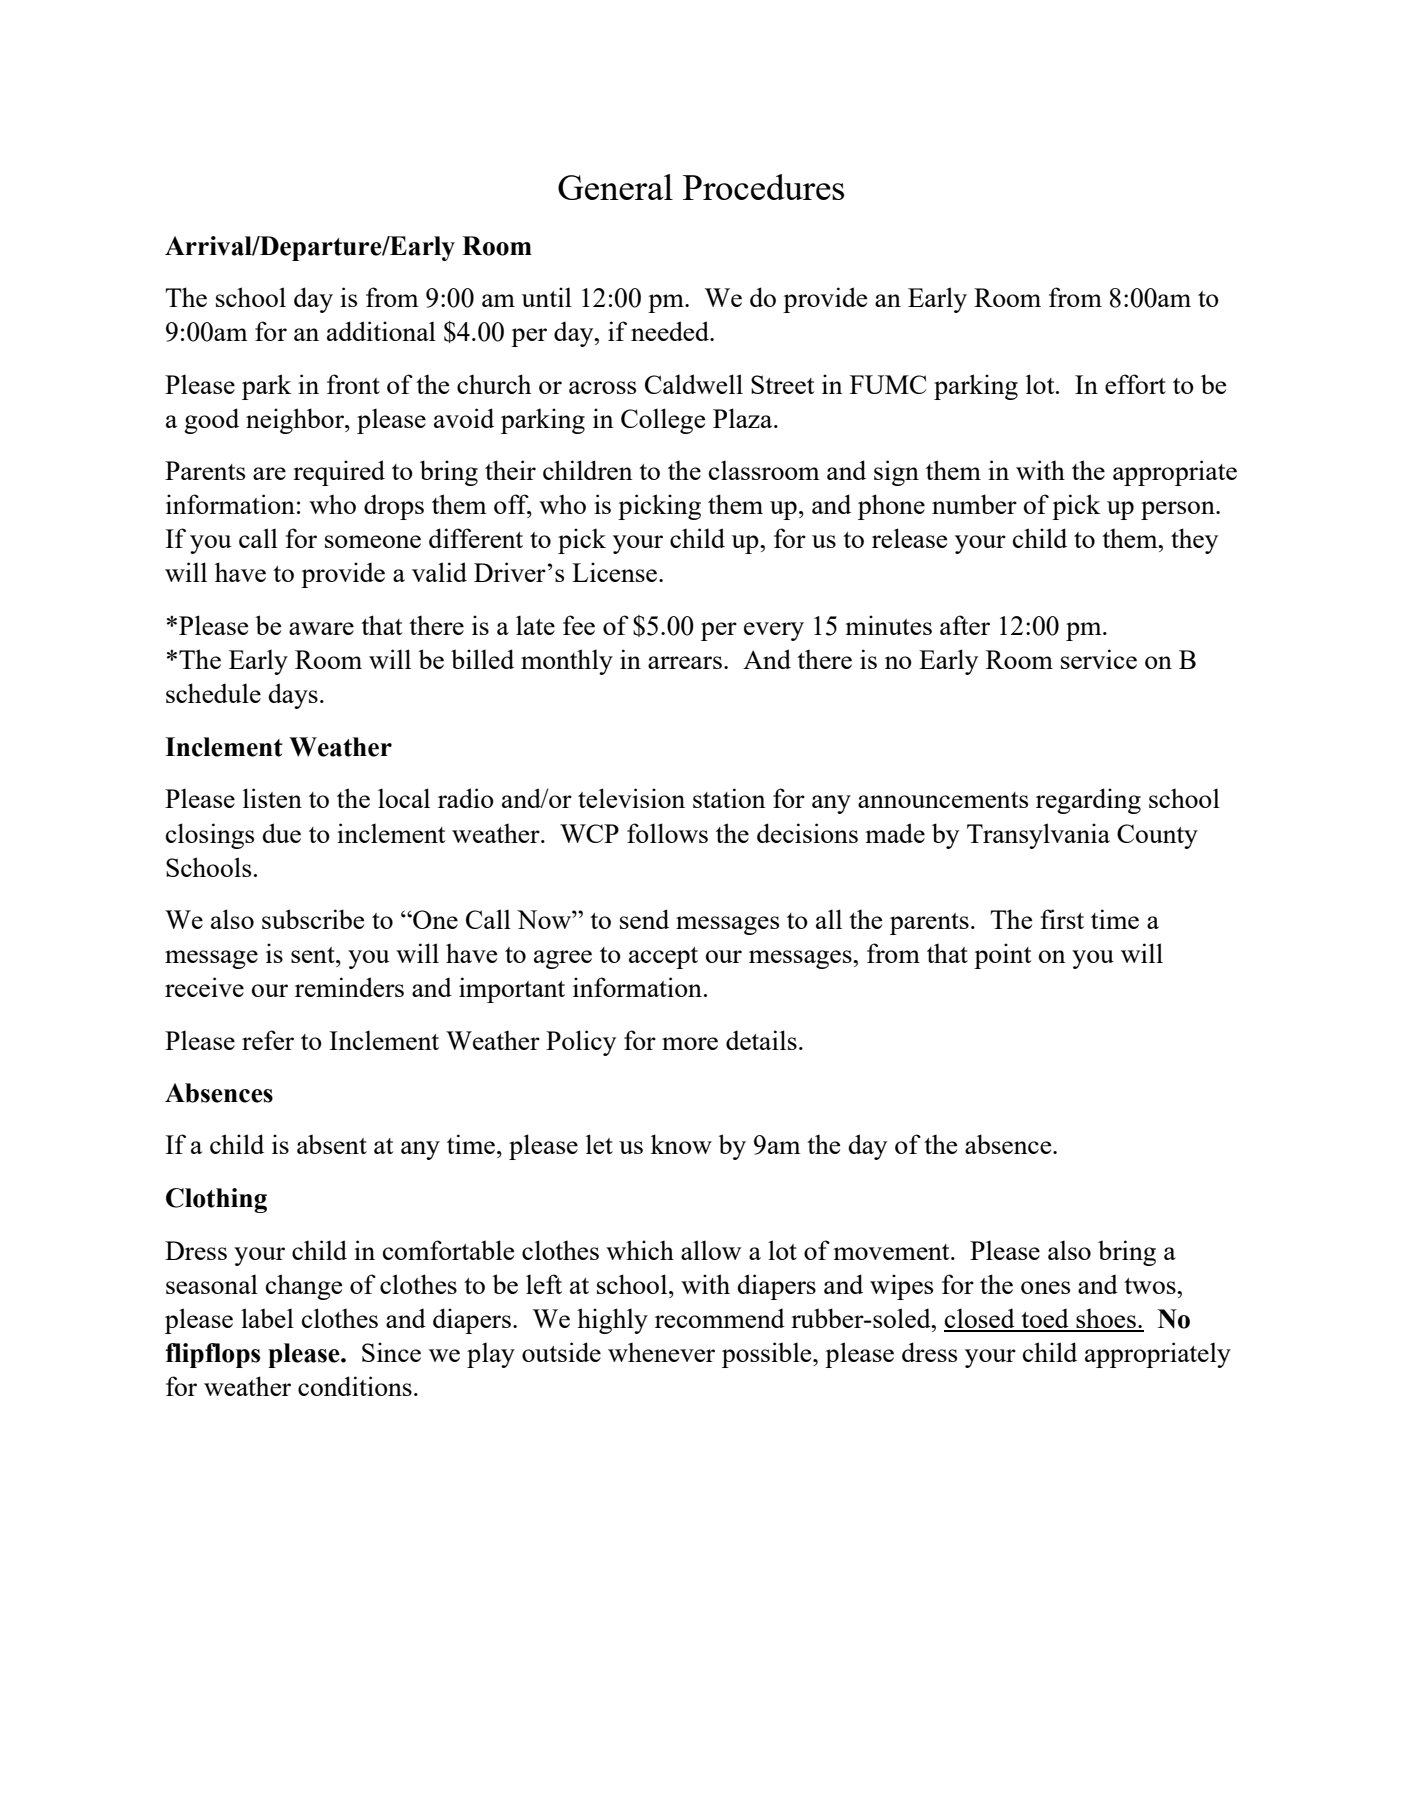 The width and height of the document is (1403, 1815). Describe the element at coordinates (349, 987) in the document. I see `reminders` at that location.
